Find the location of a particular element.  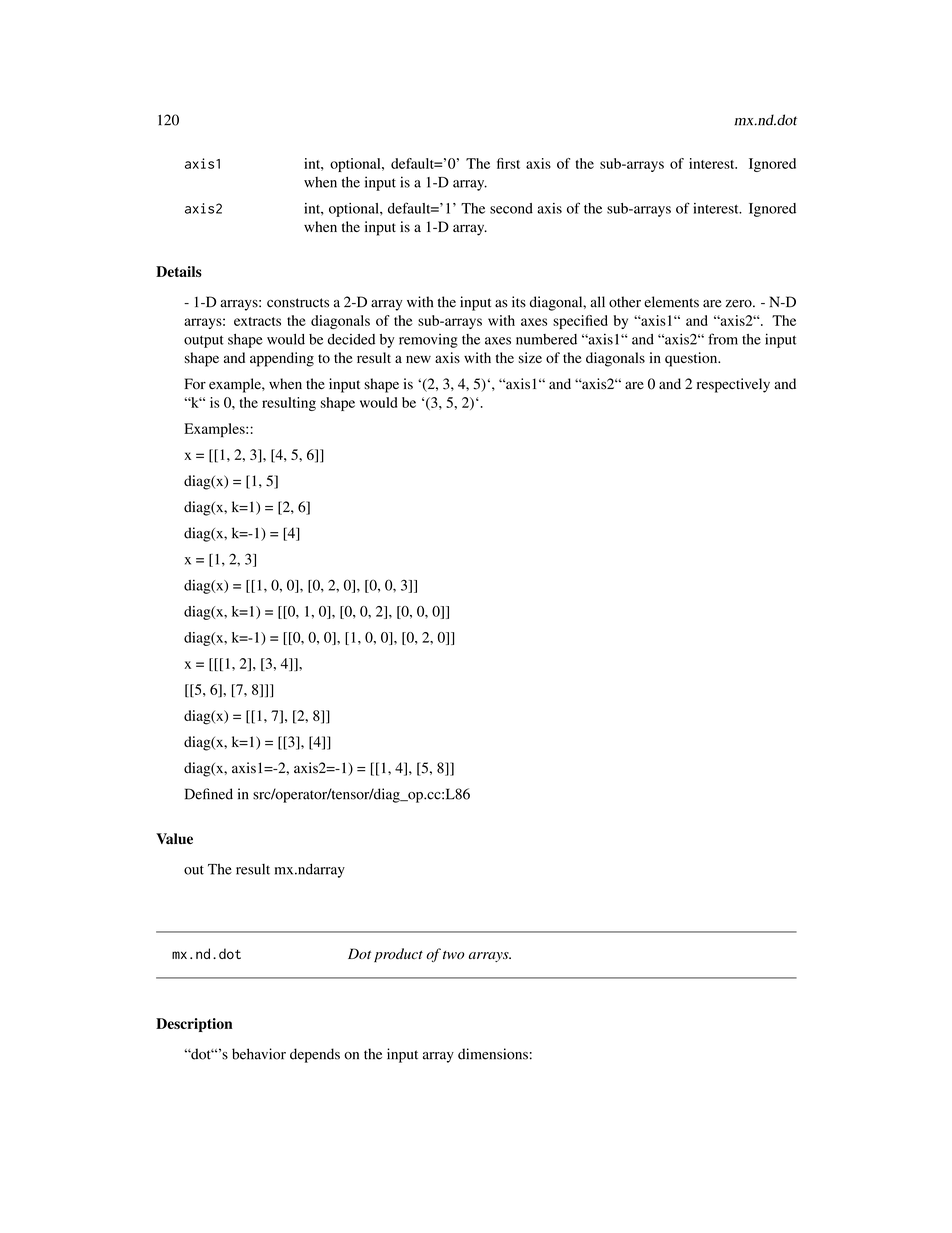

respectively is located at coordinates (733, 385).
